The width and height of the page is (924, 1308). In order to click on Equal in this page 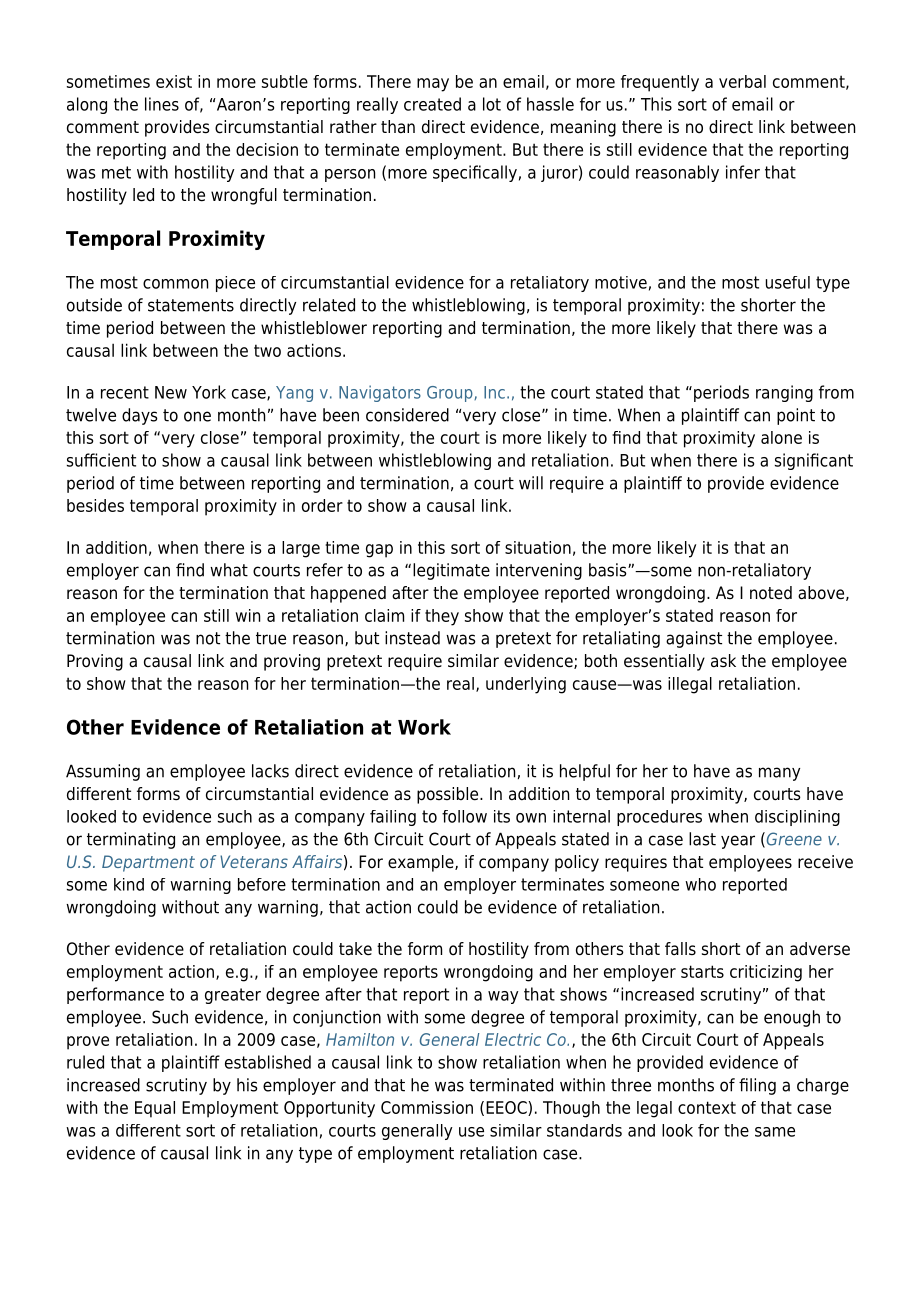, I will do `click(155, 1109)`.
